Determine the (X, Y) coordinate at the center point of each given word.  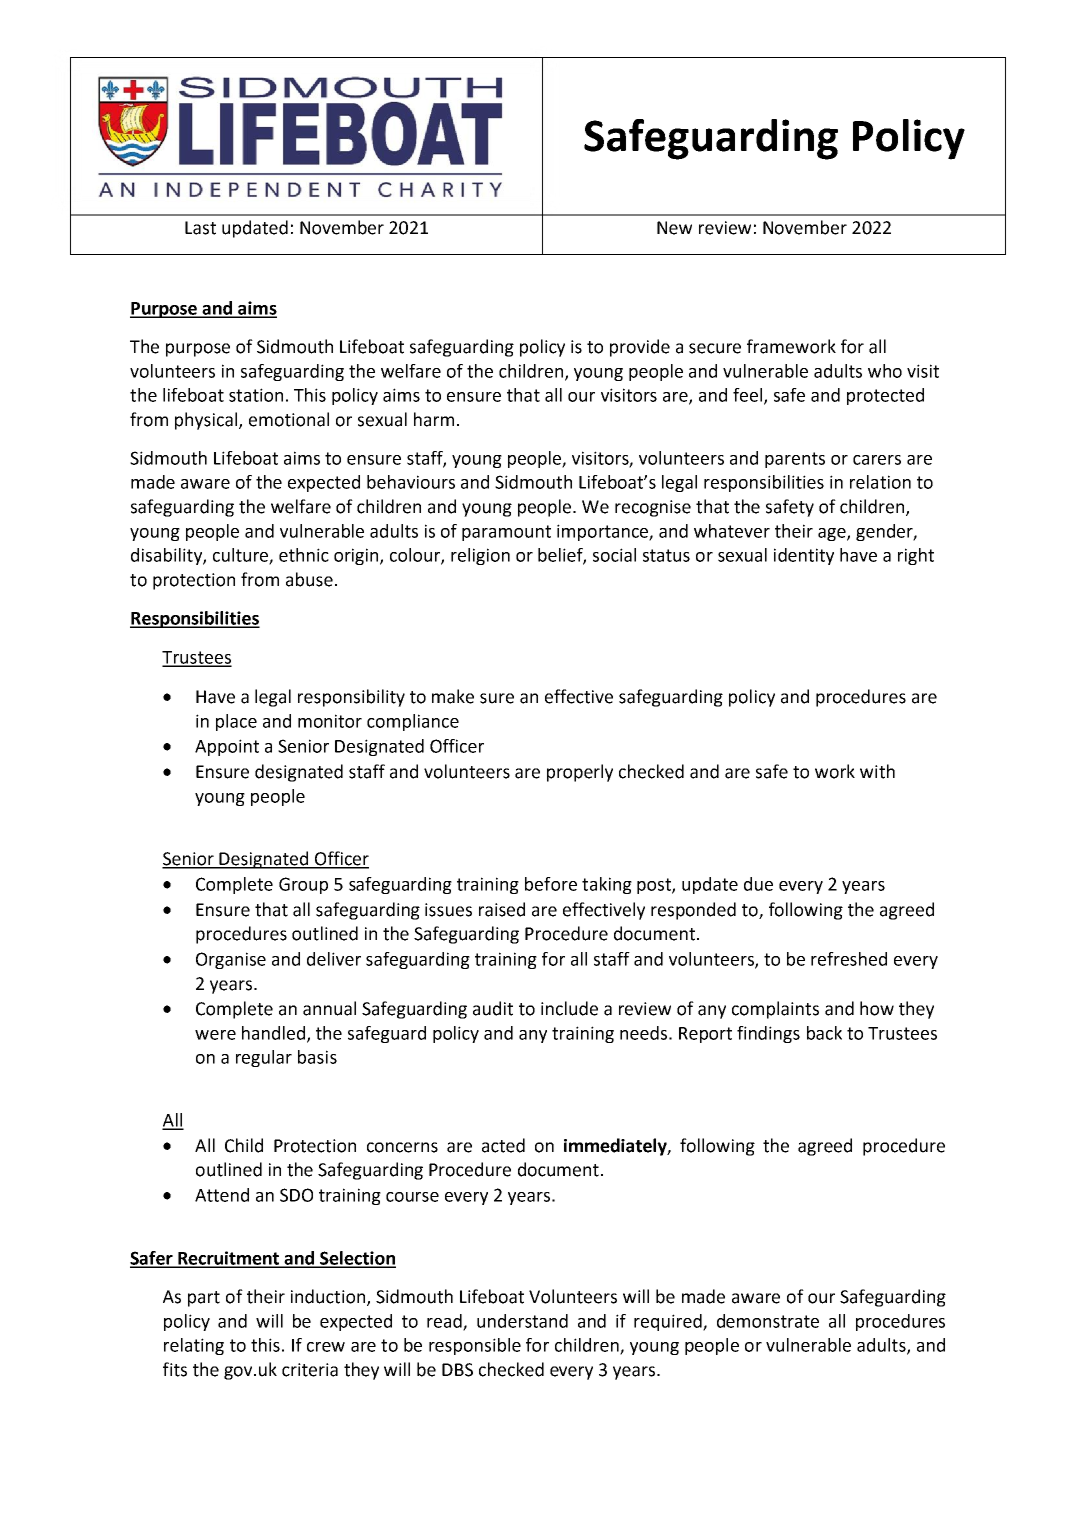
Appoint (227, 747)
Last (200, 228)
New (674, 228)
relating (194, 1346)
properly (580, 773)
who (885, 371)
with (877, 771)
